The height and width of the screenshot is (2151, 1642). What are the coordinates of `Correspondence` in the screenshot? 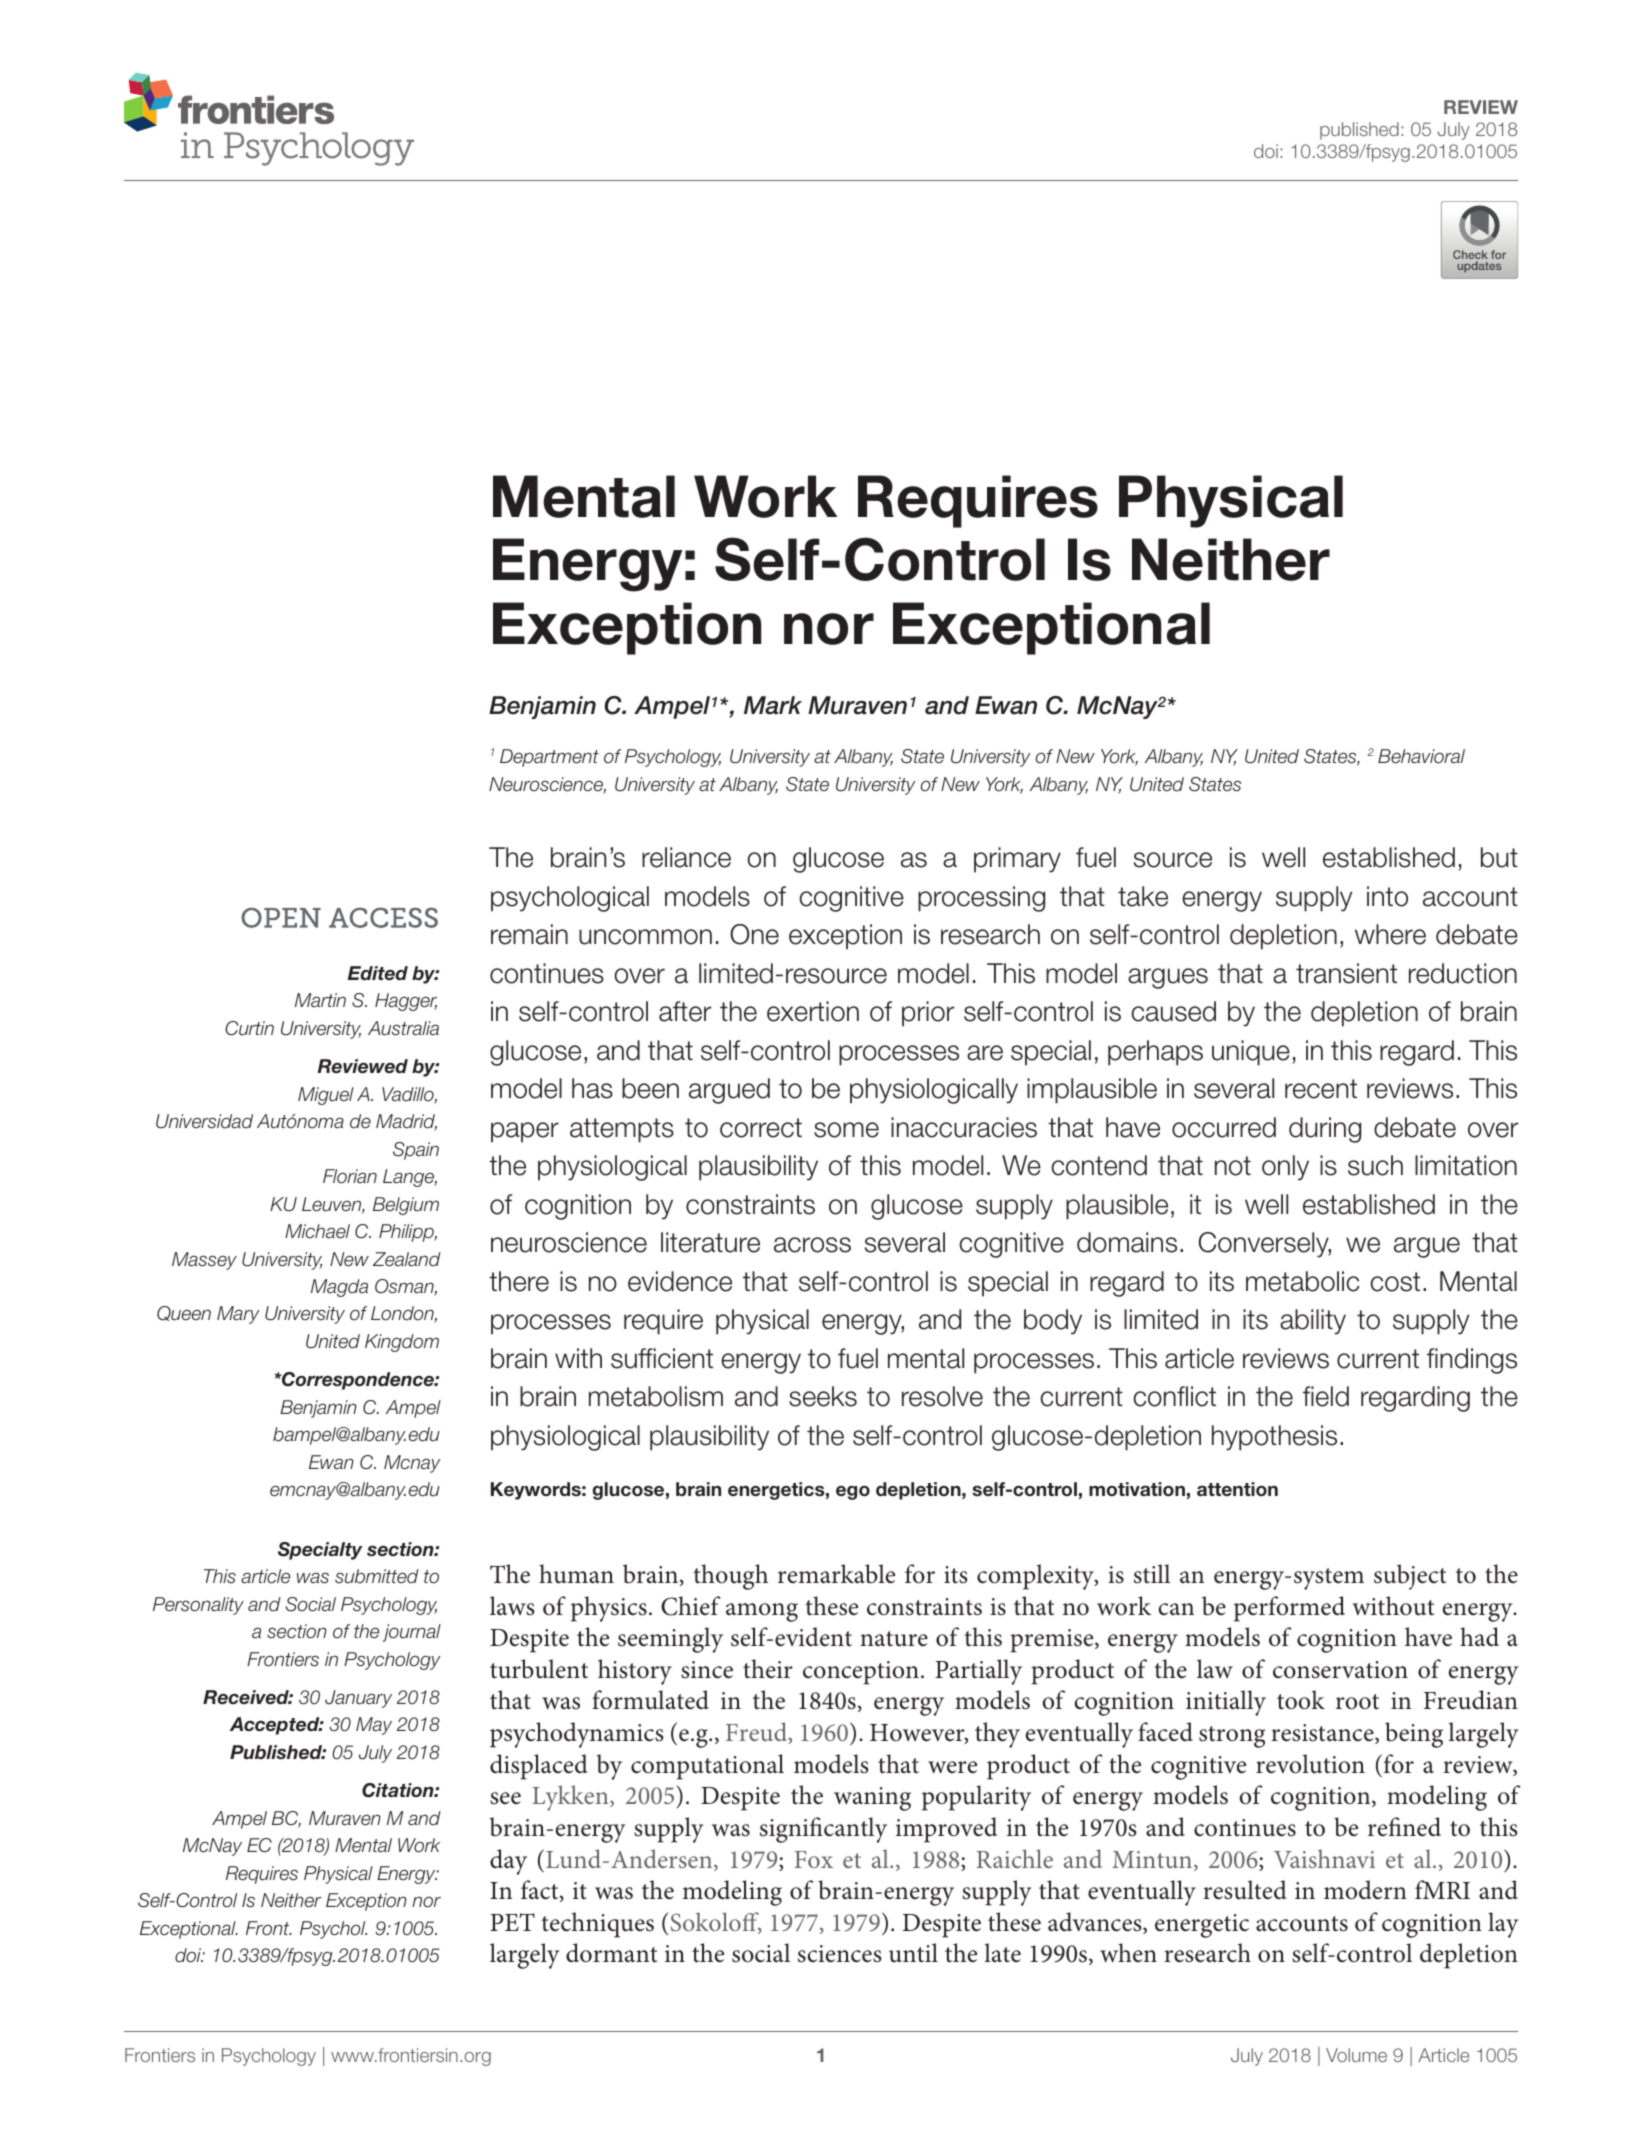 It's located at (358, 1381).
